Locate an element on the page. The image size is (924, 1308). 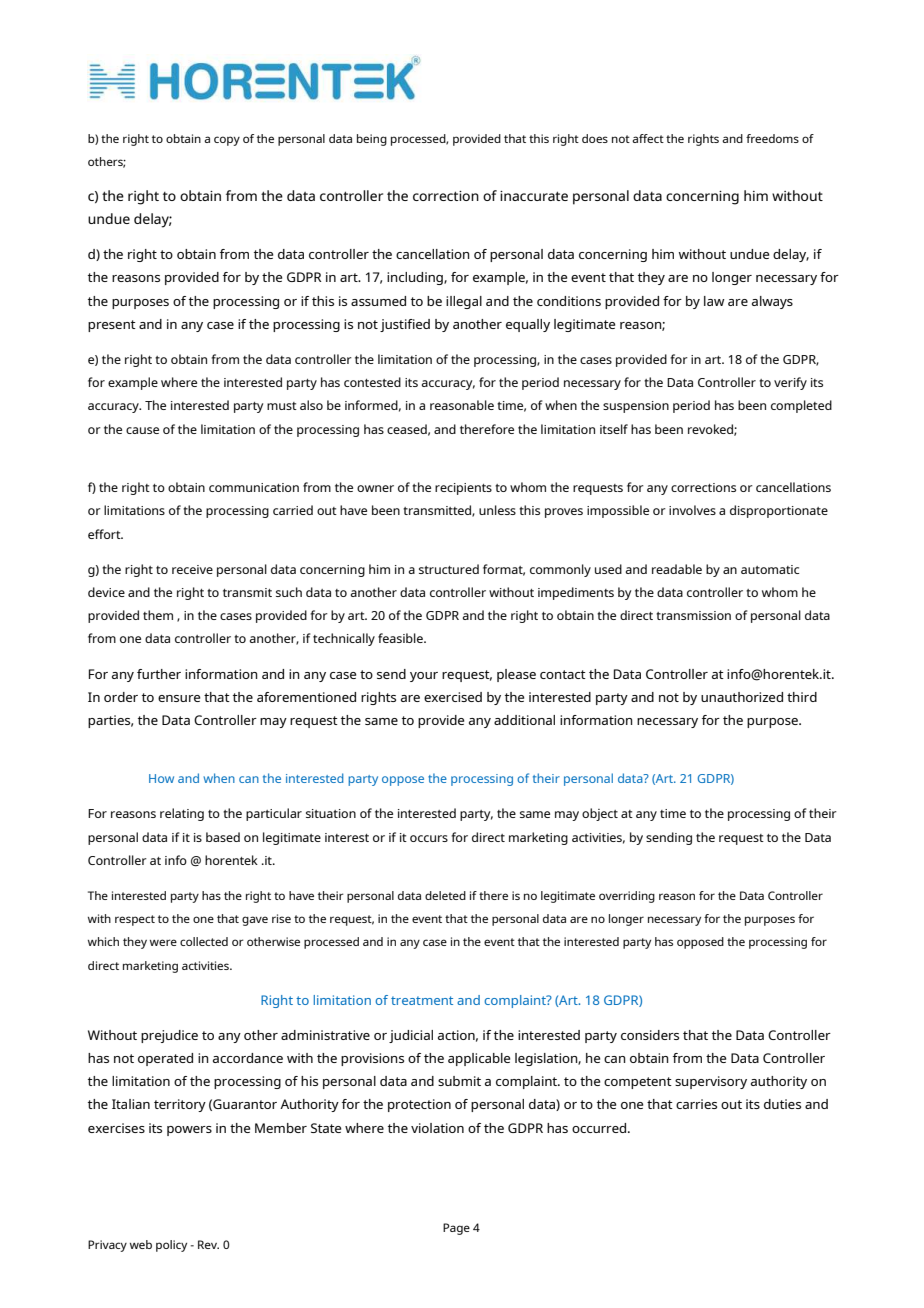
freedoms is located at coordinates (772, 138).
